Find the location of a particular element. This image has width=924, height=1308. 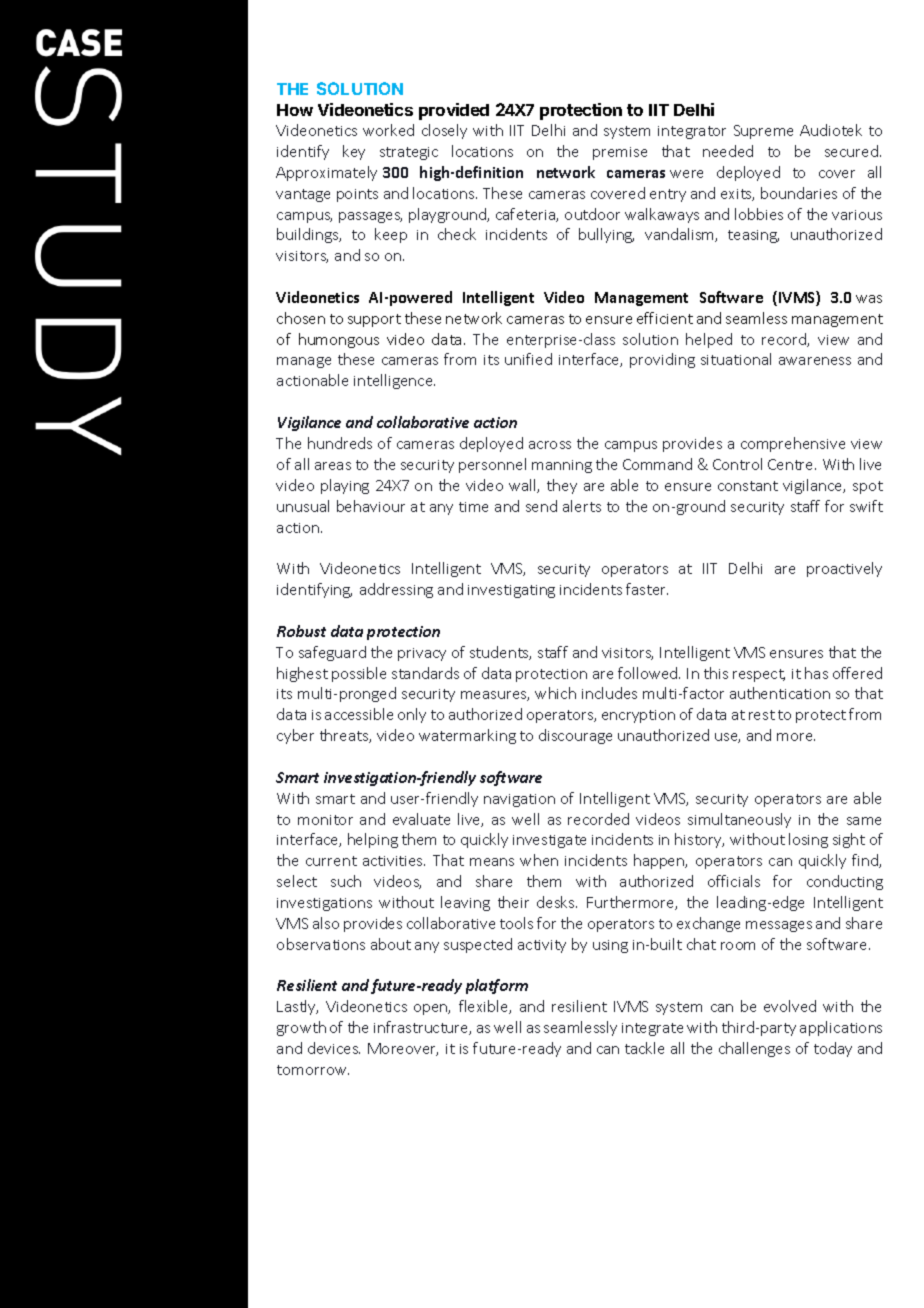

devices is located at coordinates (334, 1048).
